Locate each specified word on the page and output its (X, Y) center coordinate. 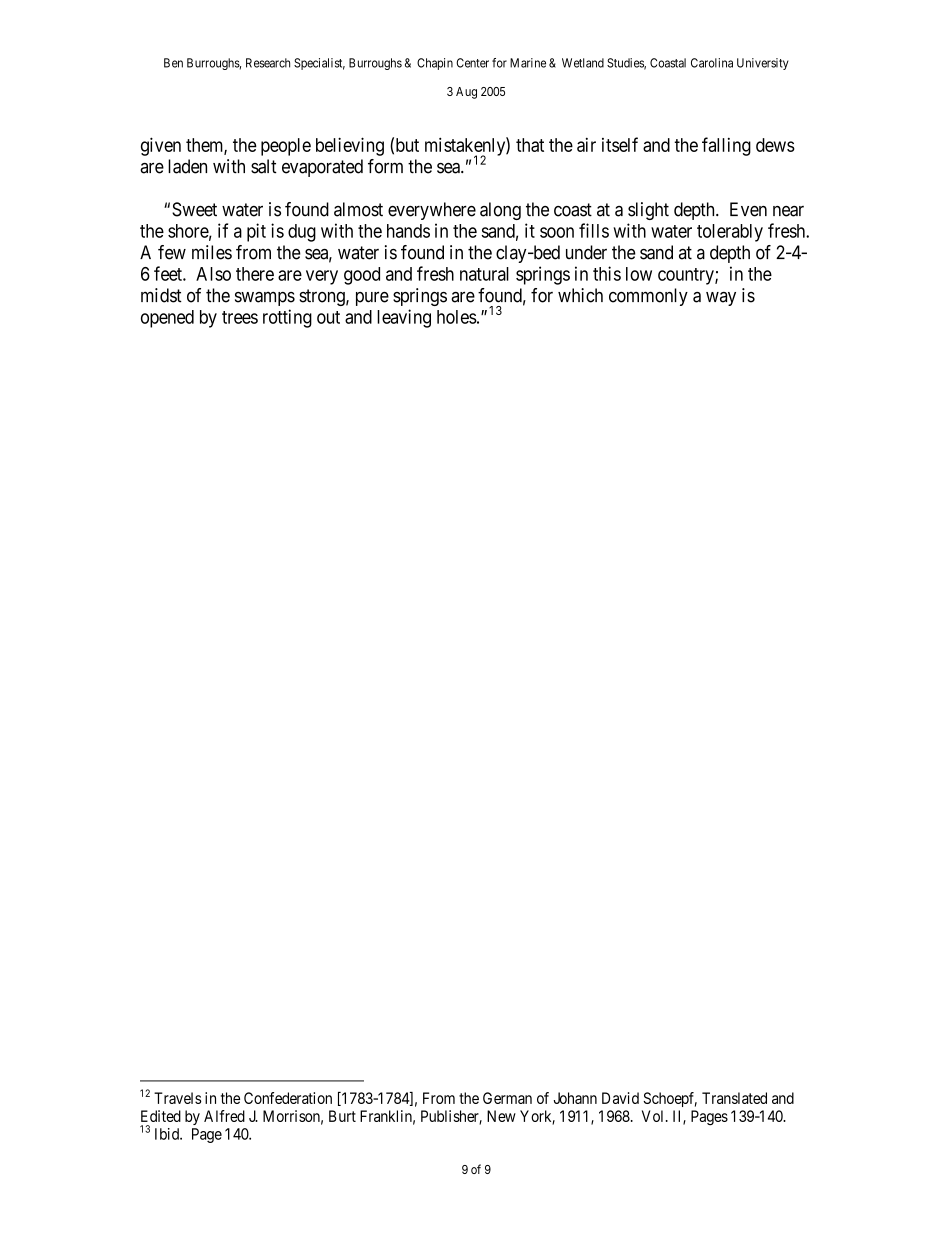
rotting (287, 318)
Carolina (712, 63)
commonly (648, 297)
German (507, 1098)
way (721, 299)
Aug (466, 93)
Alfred (224, 1116)
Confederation (288, 1098)
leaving (404, 318)
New (501, 1116)
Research (268, 63)
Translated (734, 1098)
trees (240, 317)
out (328, 317)
